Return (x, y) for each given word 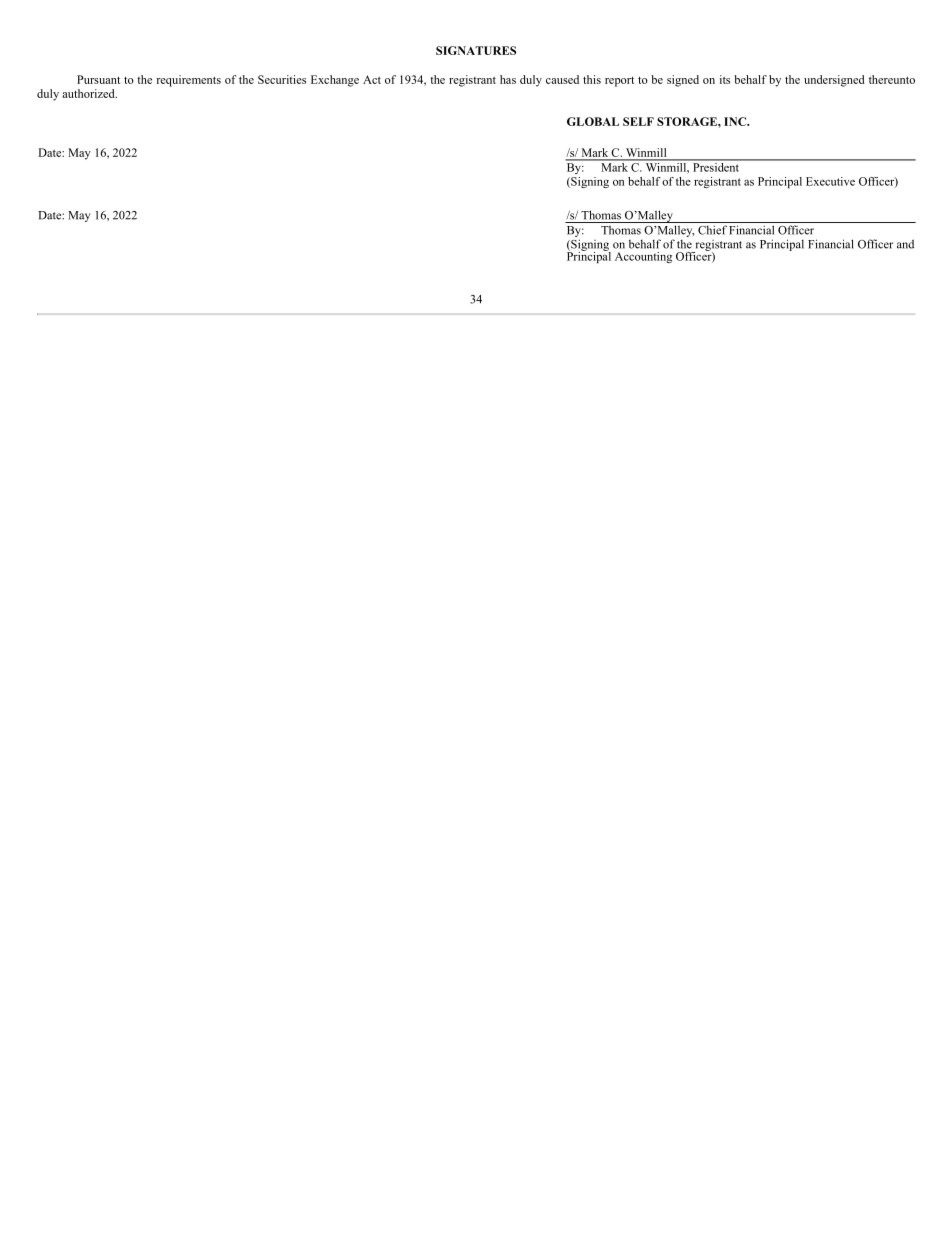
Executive (830, 181)
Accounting (643, 257)
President (716, 166)
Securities (282, 79)
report (619, 81)
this (592, 79)
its (725, 79)
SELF (638, 121)
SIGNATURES (476, 50)
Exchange (335, 81)
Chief (712, 230)
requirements (188, 81)
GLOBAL (593, 121)
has (508, 79)
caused (562, 79)
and (905, 244)
